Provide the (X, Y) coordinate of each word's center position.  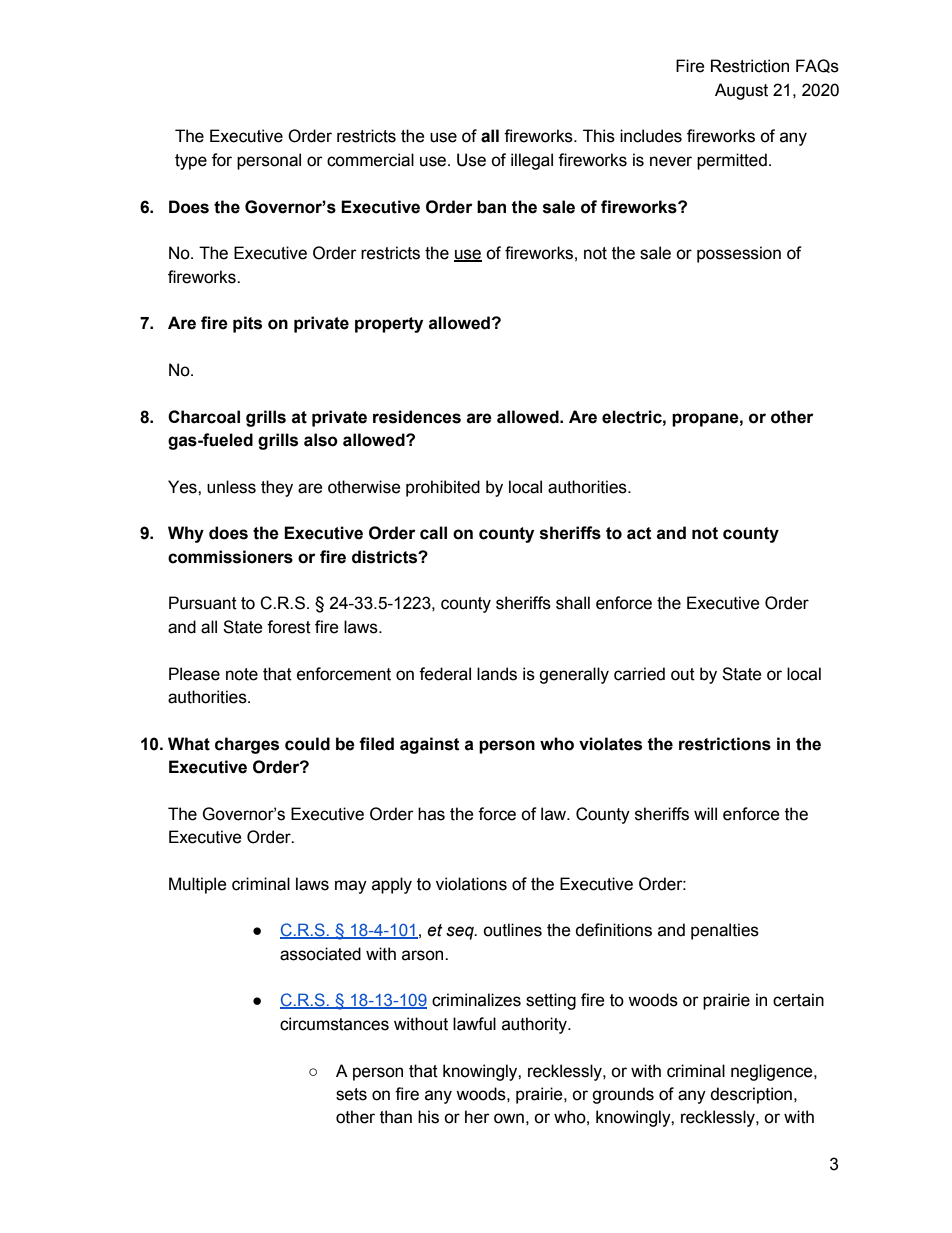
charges (247, 745)
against (430, 745)
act (639, 533)
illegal (532, 161)
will (705, 813)
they (277, 488)
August (741, 91)
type (191, 162)
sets (351, 1094)
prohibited (443, 488)
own (509, 1118)
